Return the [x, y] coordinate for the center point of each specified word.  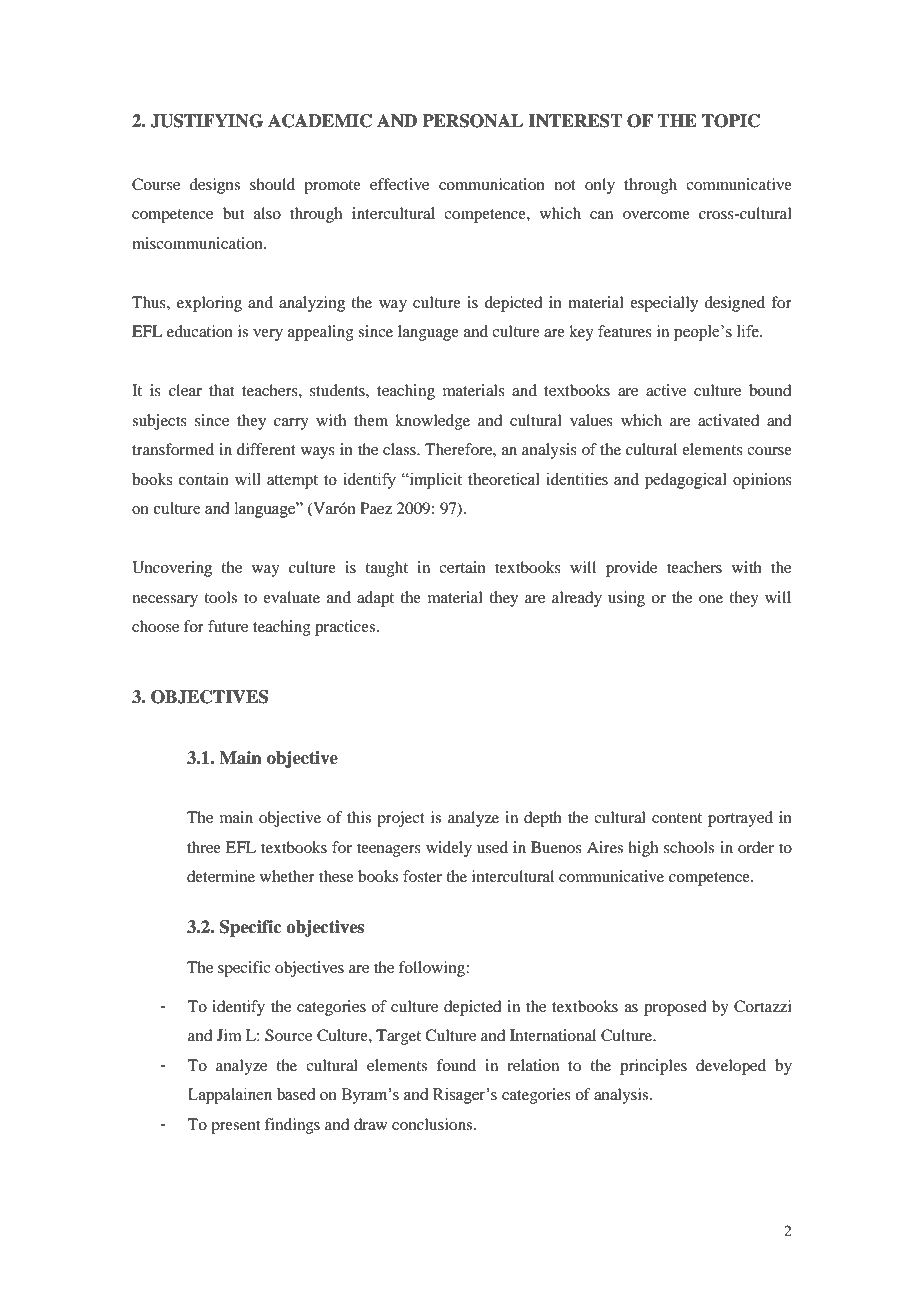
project [401, 819]
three [204, 847]
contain [204, 479]
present [235, 1127]
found [456, 1065]
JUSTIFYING [206, 121]
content [677, 818]
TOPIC [731, 121]
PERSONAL [472, 121]
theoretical [504, 479]
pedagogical [686, 481]
